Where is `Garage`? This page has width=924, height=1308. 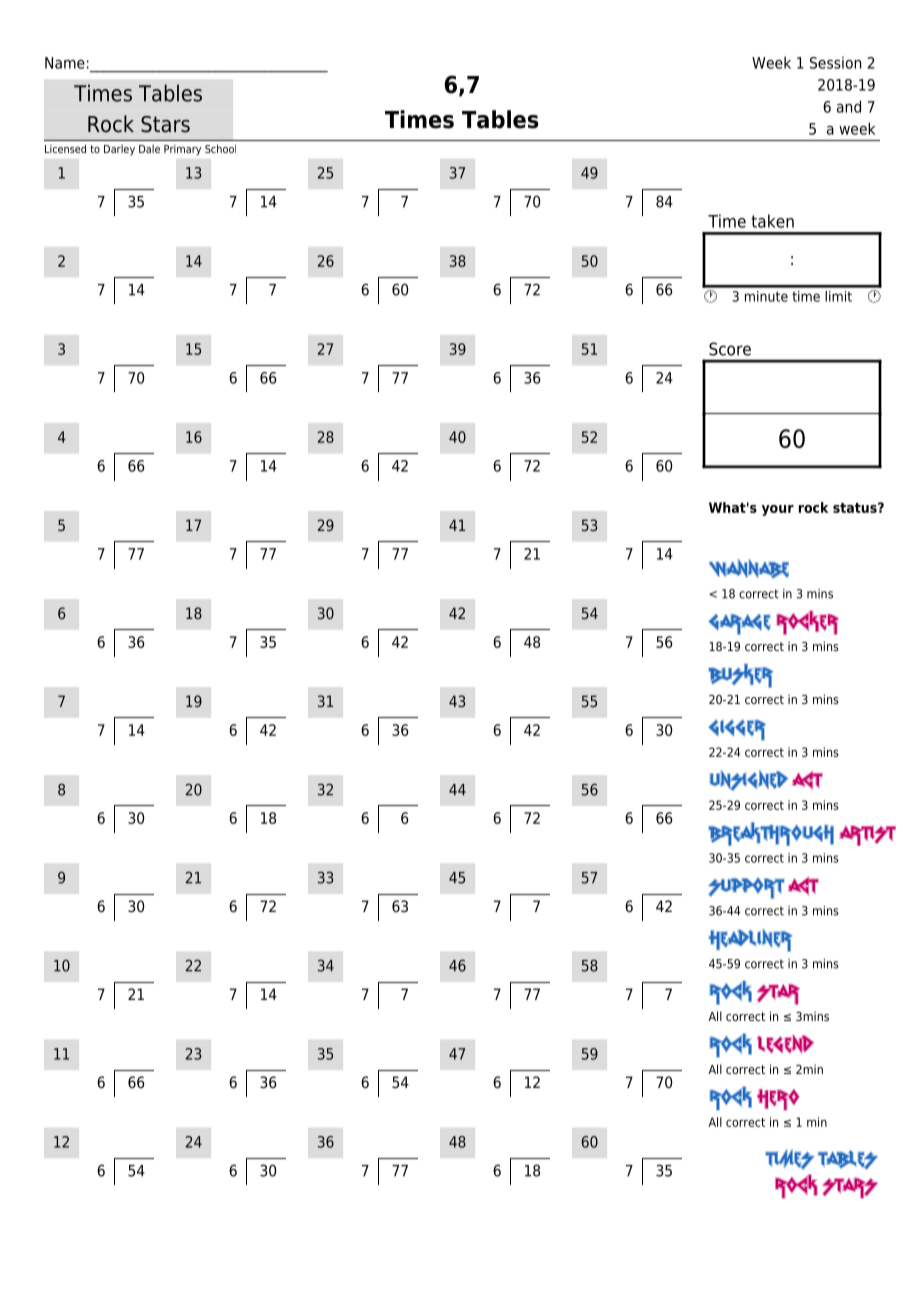 Garage is located at coordinates (739, 624).
